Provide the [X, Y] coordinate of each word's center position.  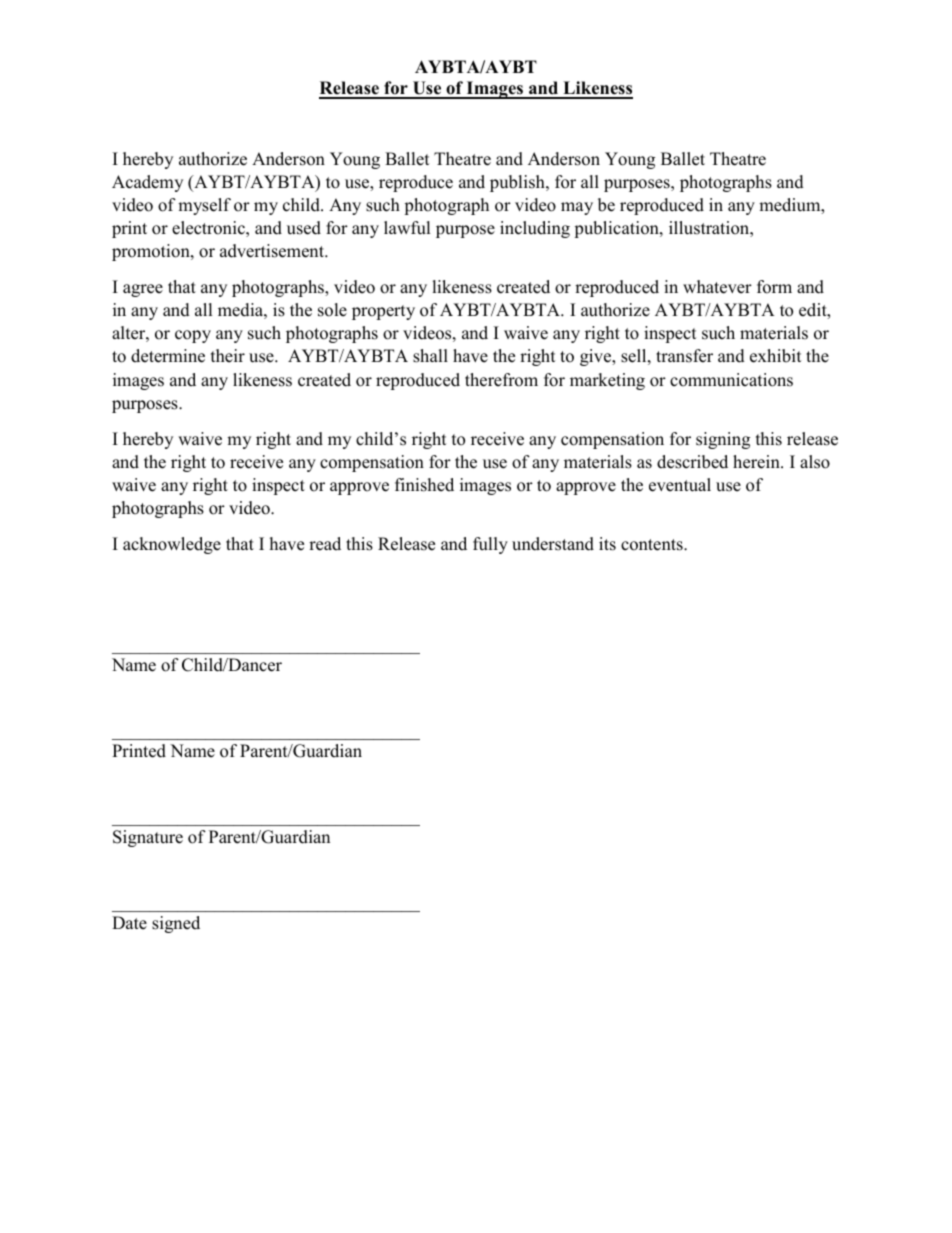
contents [653, 545]
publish [518, 183]
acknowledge [172, 545]
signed [176, 924]
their [228, 356]
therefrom [501, 380]
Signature [148, 838]
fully [490, 545]
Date [129, 923]
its [607, 544]
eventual [680, 485]
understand [553, 544]
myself [204, 206]
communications [731, 380]
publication [617, 229]
